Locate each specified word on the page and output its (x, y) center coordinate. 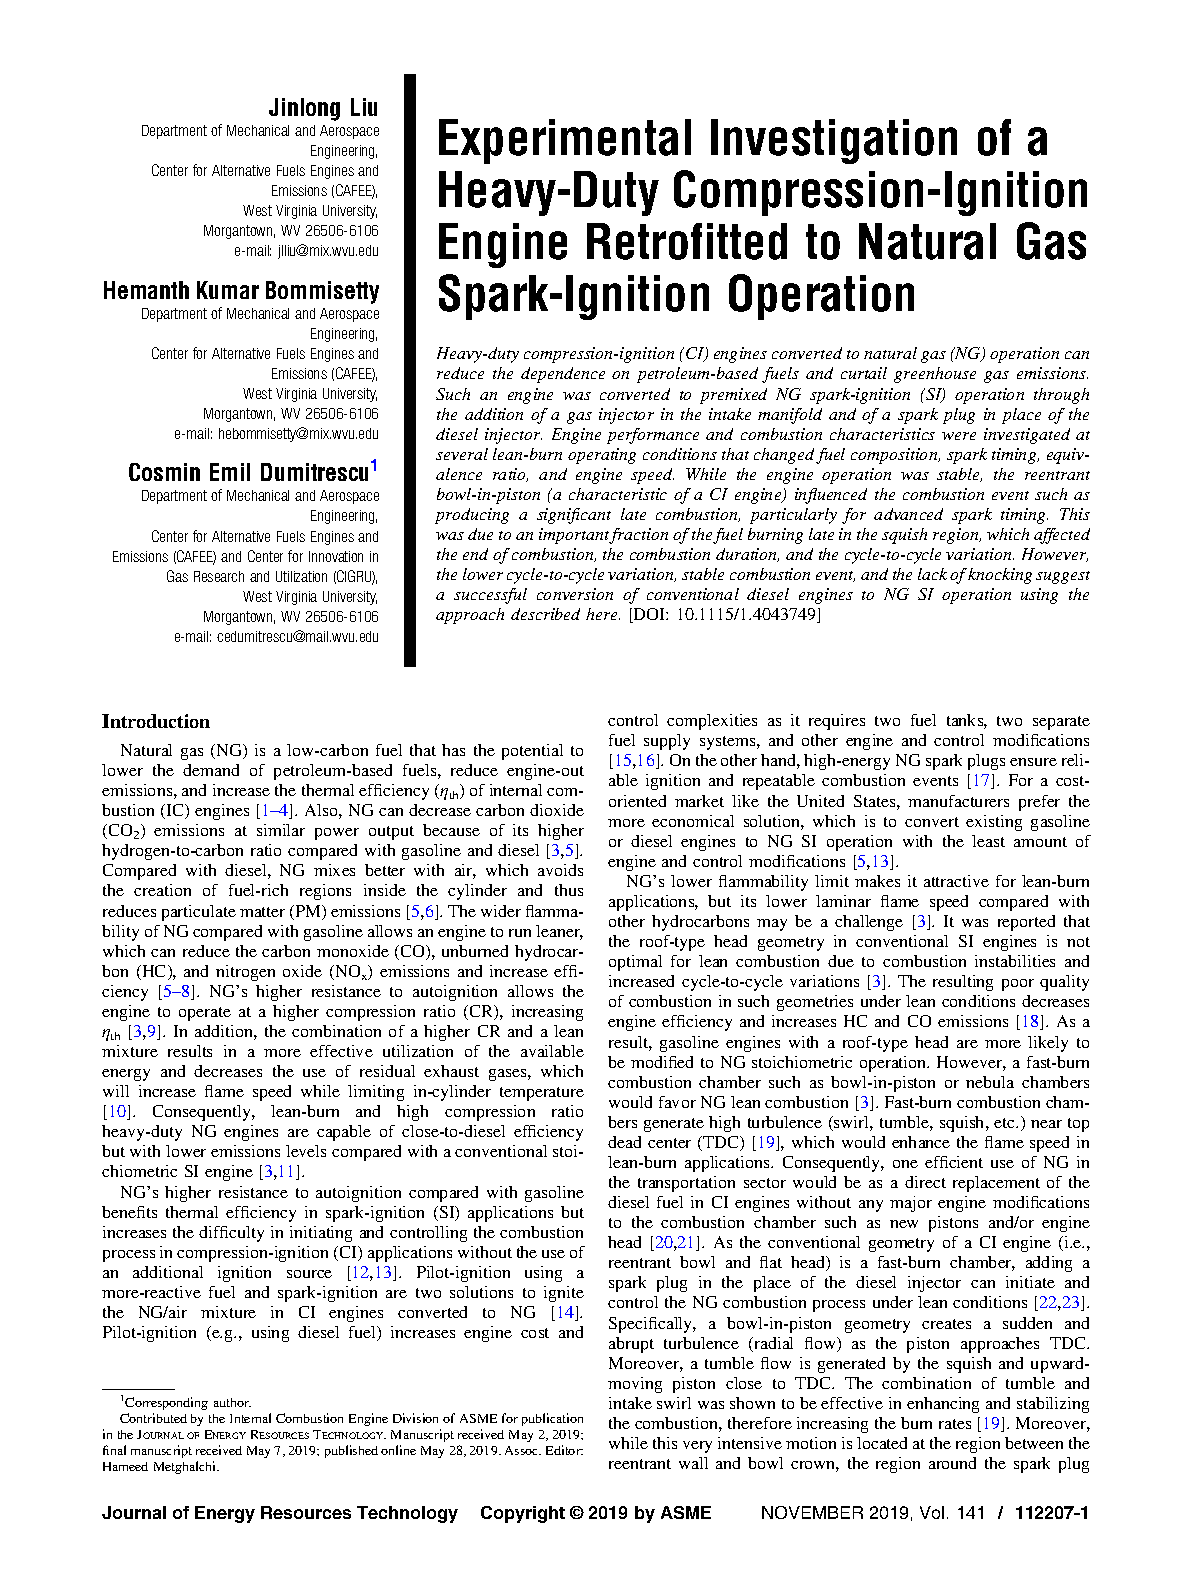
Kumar (228, 290)
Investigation (834, 141)
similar (281, 830)
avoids (560, 870)
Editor (564, 1450)
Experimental (565, 141)
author (232, 1402)
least (988, 841)
